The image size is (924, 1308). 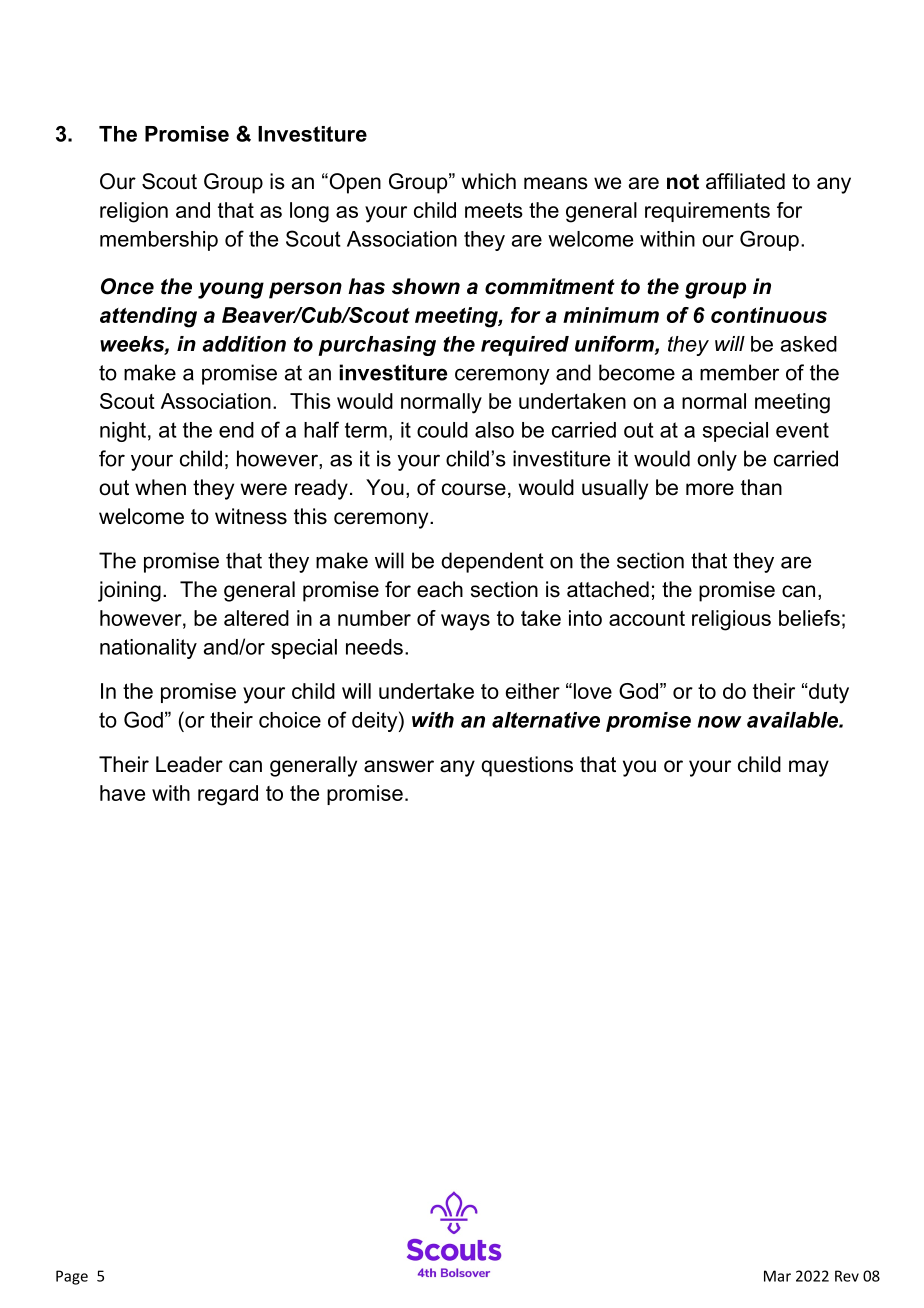 I want to click on answer, so click(x=399, y=766).
